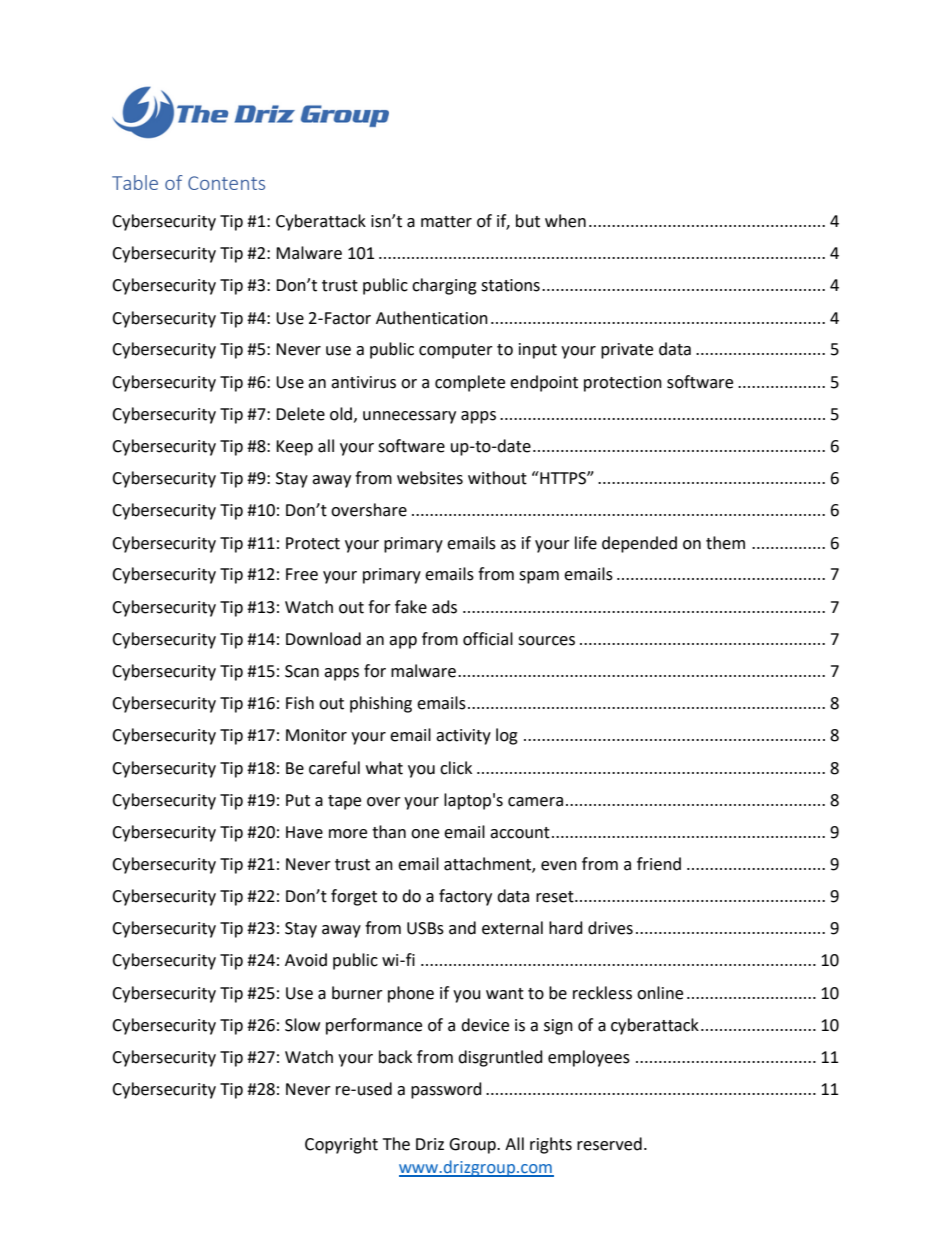  I want to click on Contents, so click(226, 183).
